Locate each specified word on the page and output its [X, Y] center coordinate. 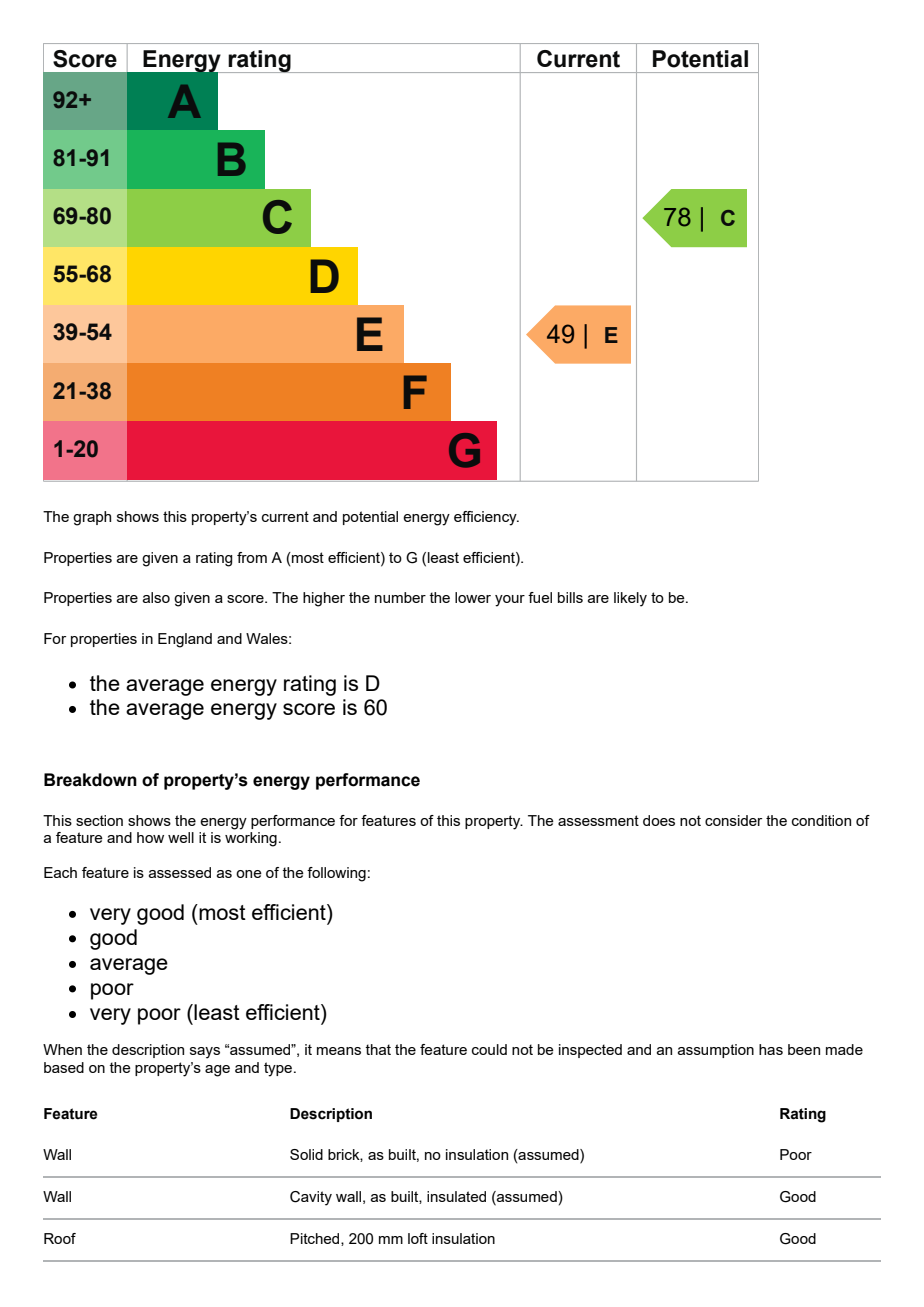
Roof [60, 1238]
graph [92, 518]
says [205, 1053]
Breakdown [90, 780]
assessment [598, 820]
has [771, 1049]
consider [733, 820]
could [489, 1049]
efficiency [486, 518]
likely [630, 599]
